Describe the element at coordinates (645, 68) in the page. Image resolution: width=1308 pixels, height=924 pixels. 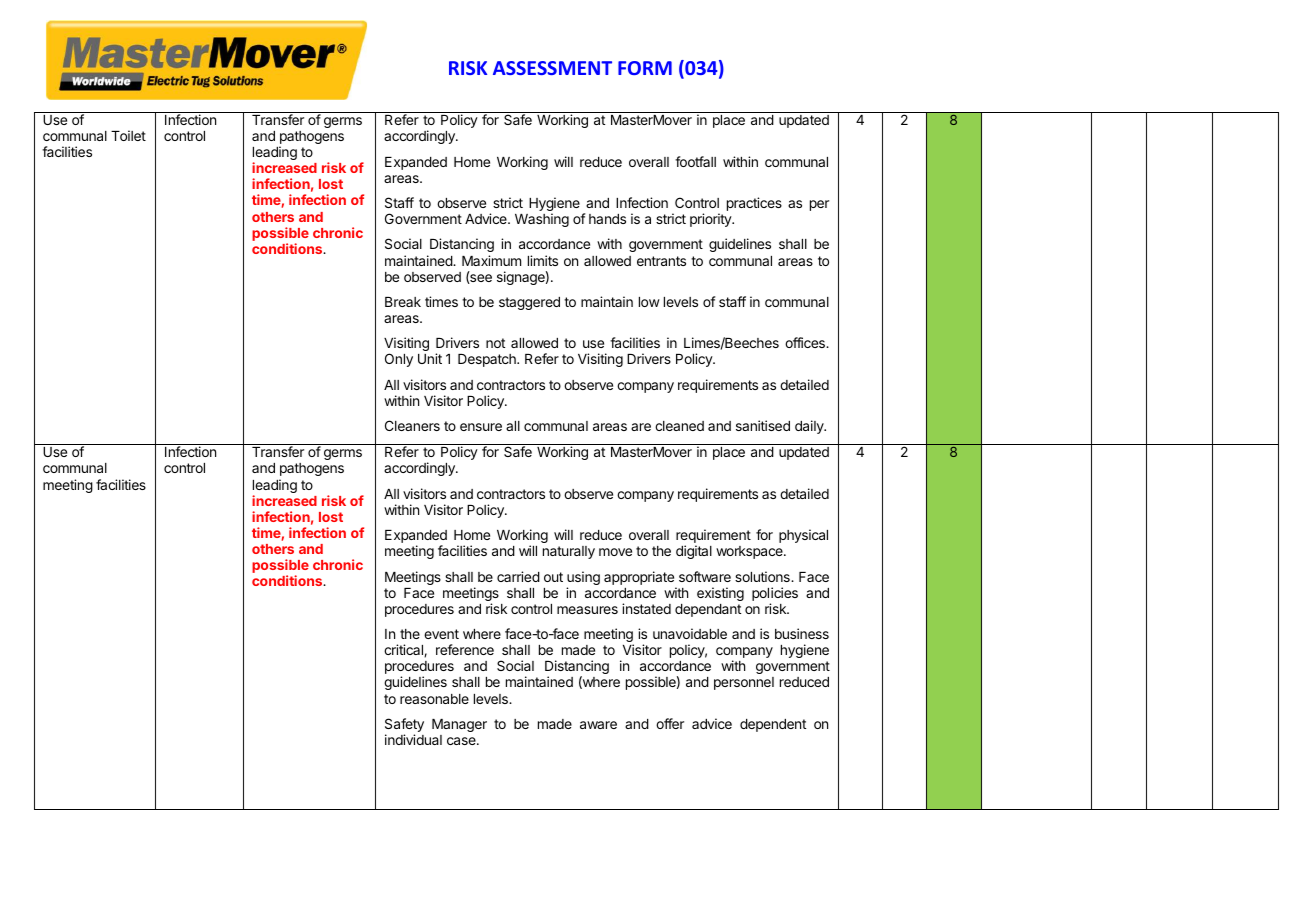
I see `FORM` at that location.
